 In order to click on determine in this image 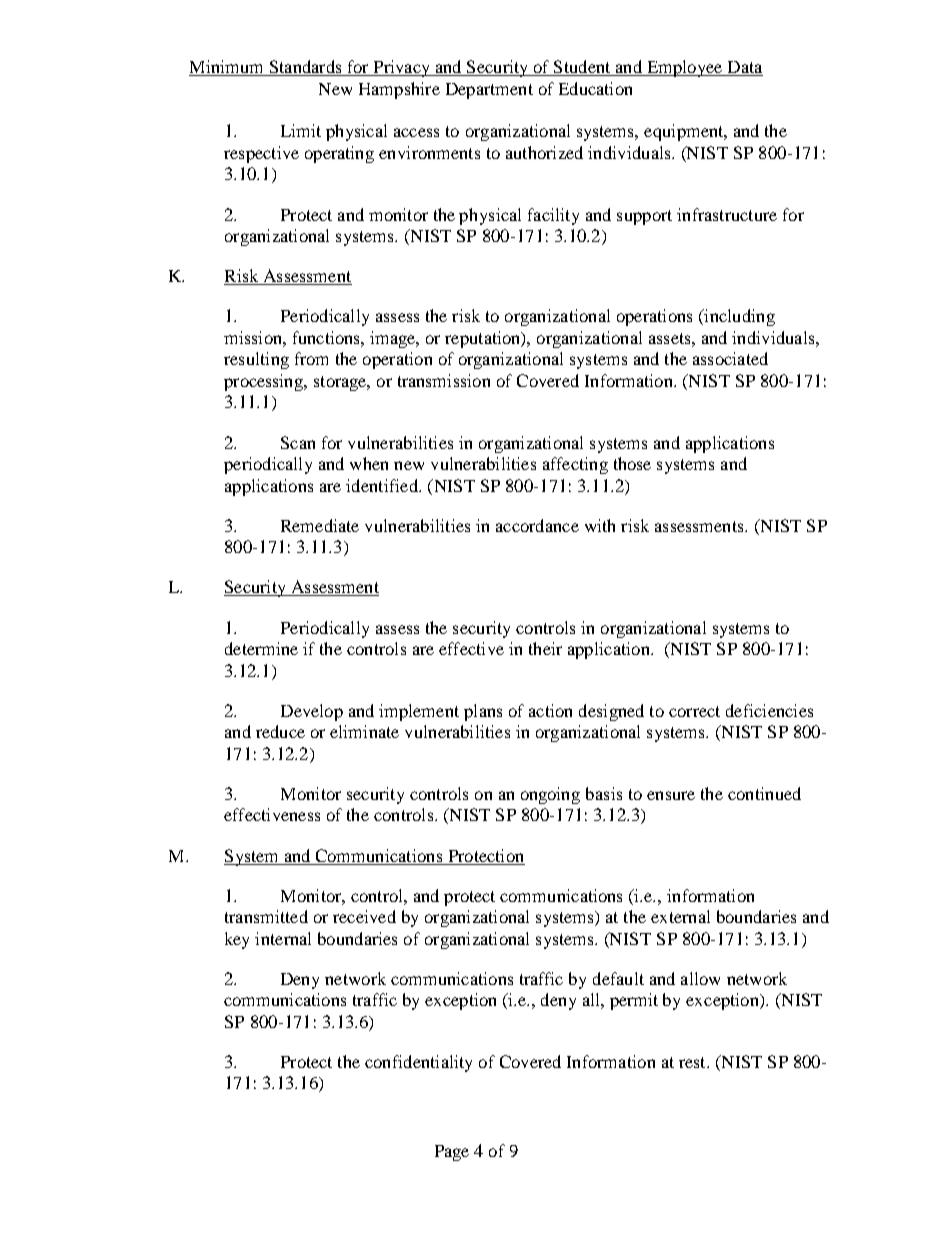, I will do `click(261, 648)`.
